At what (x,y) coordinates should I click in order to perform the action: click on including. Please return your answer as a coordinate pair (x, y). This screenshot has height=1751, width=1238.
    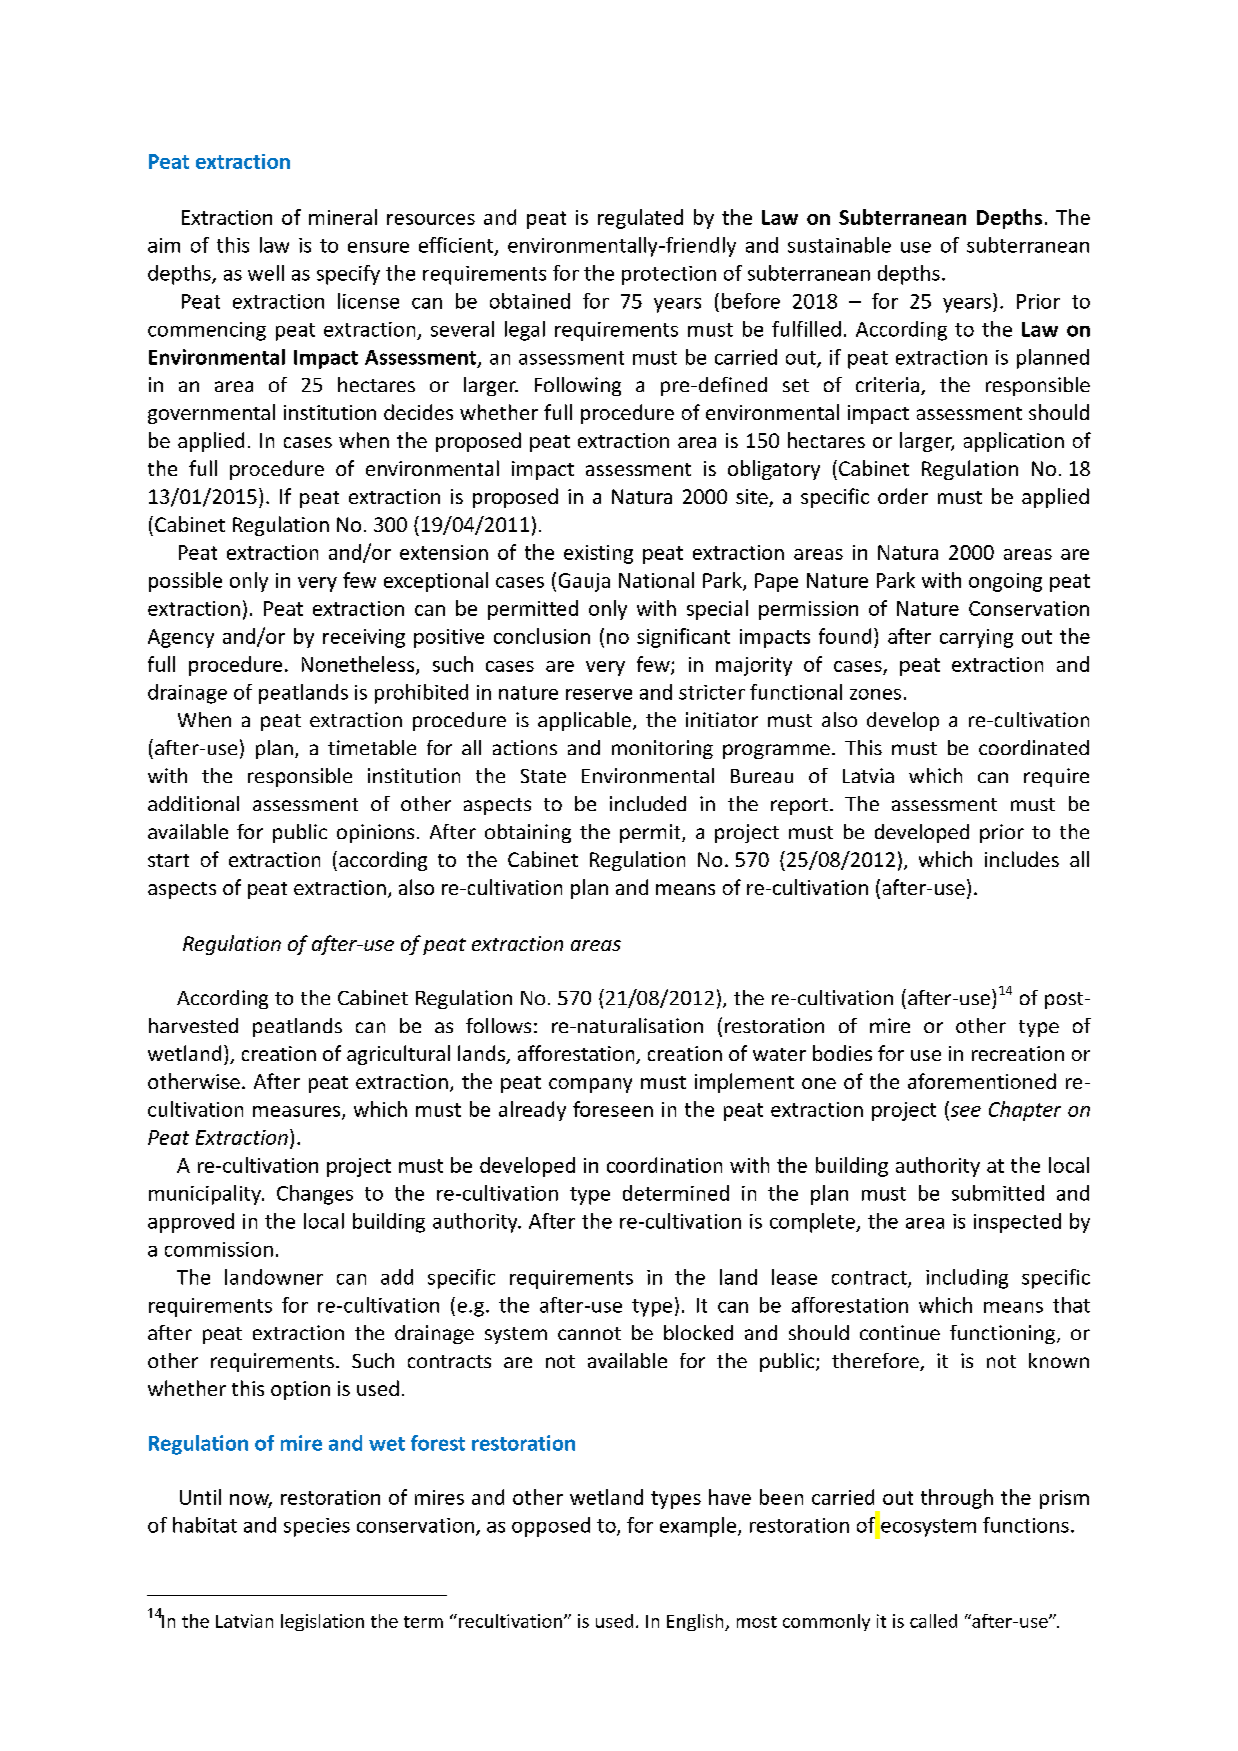
    Looking at the image, I should click on (967, 1279).
